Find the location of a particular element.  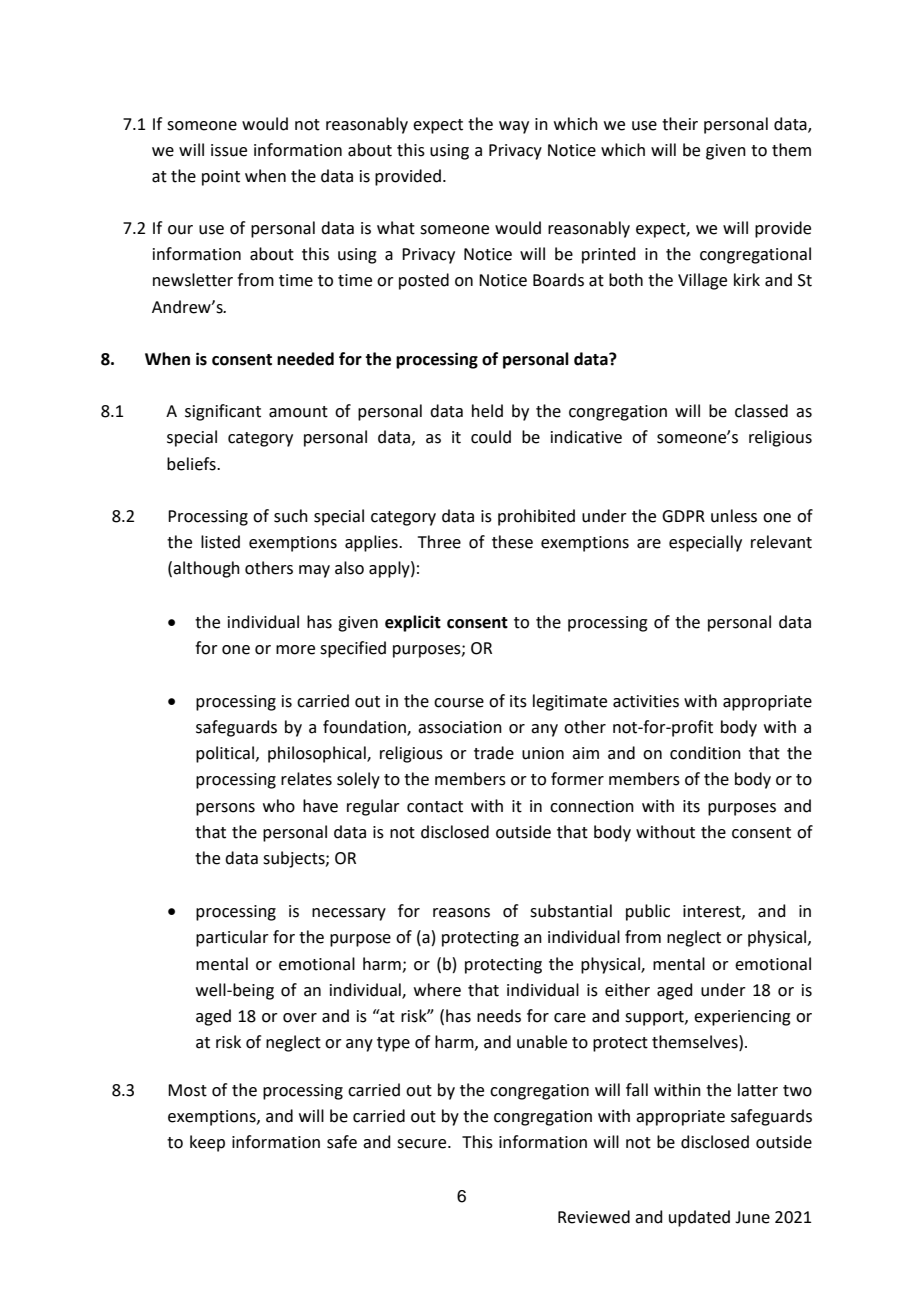

particular is located at coordinates (232, 938).
